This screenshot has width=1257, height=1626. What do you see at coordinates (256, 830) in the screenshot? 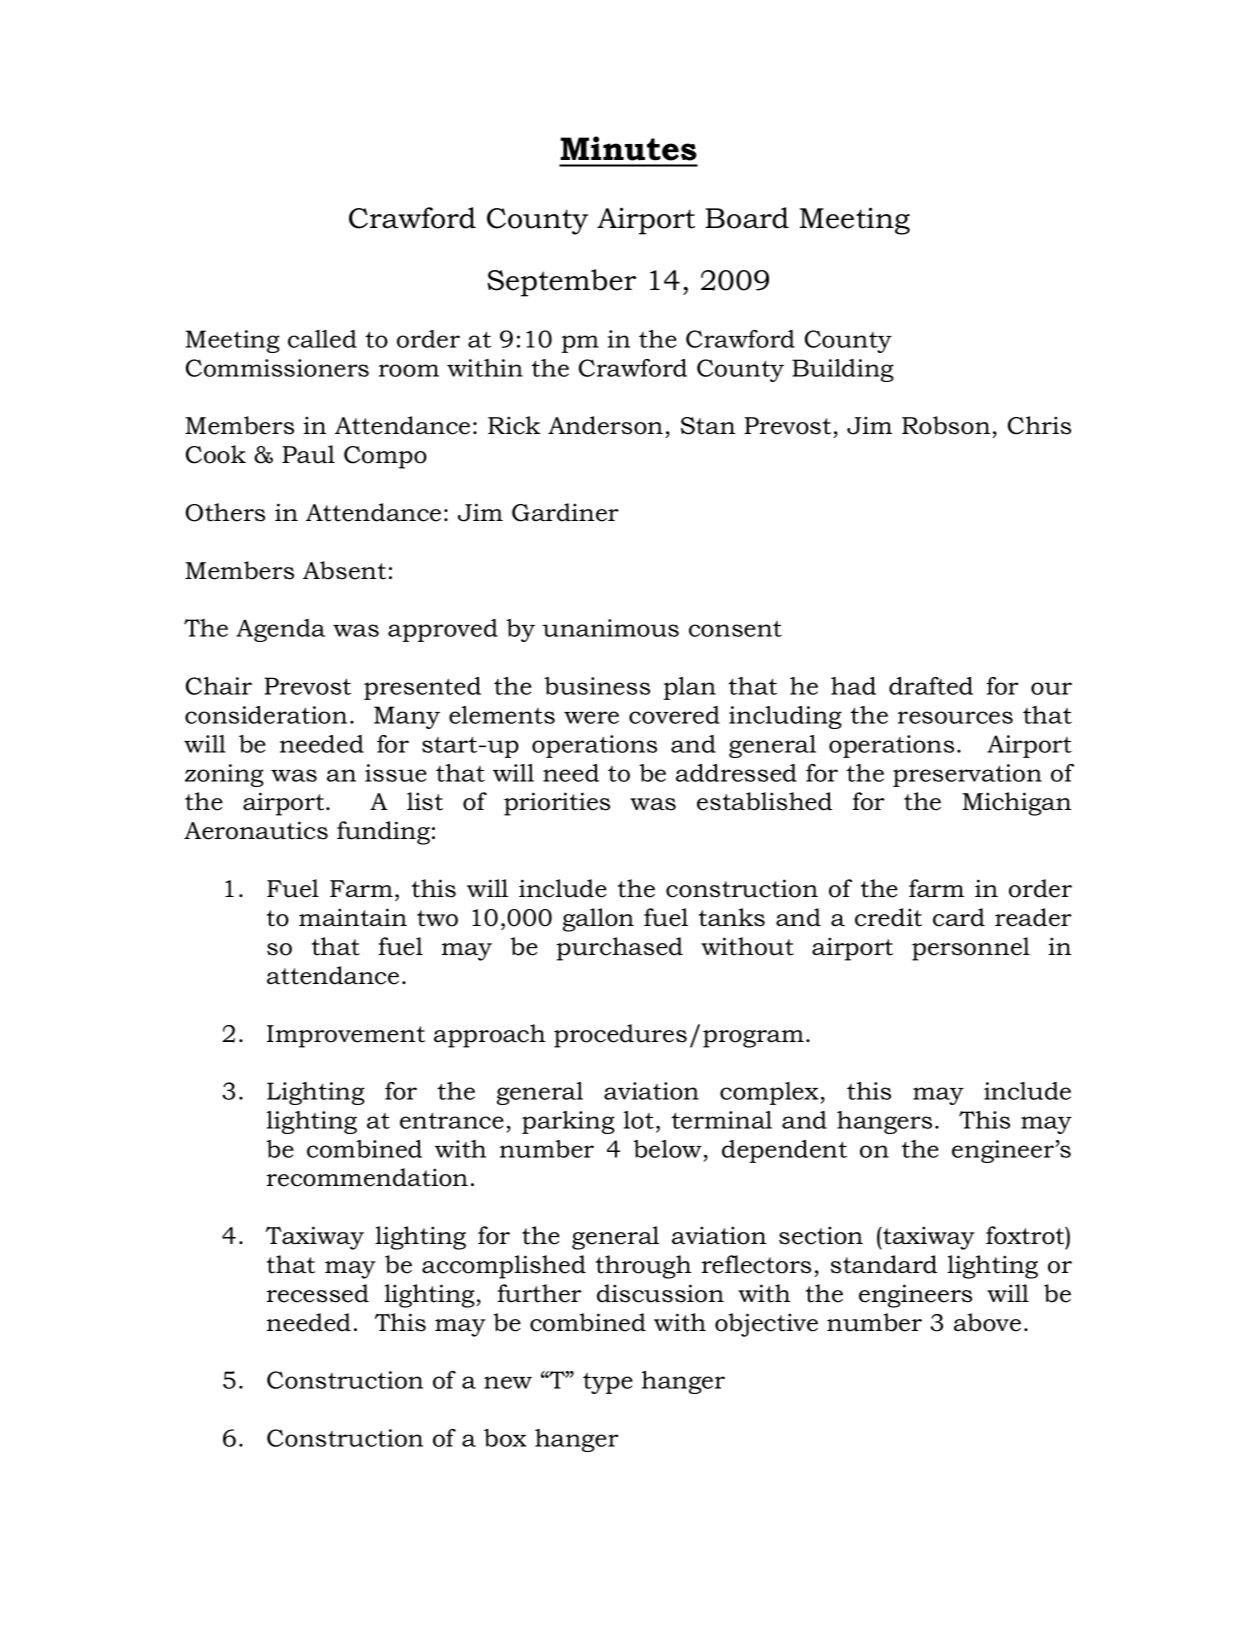
I see `Aeronautics` at bounding box center [256, 830].
